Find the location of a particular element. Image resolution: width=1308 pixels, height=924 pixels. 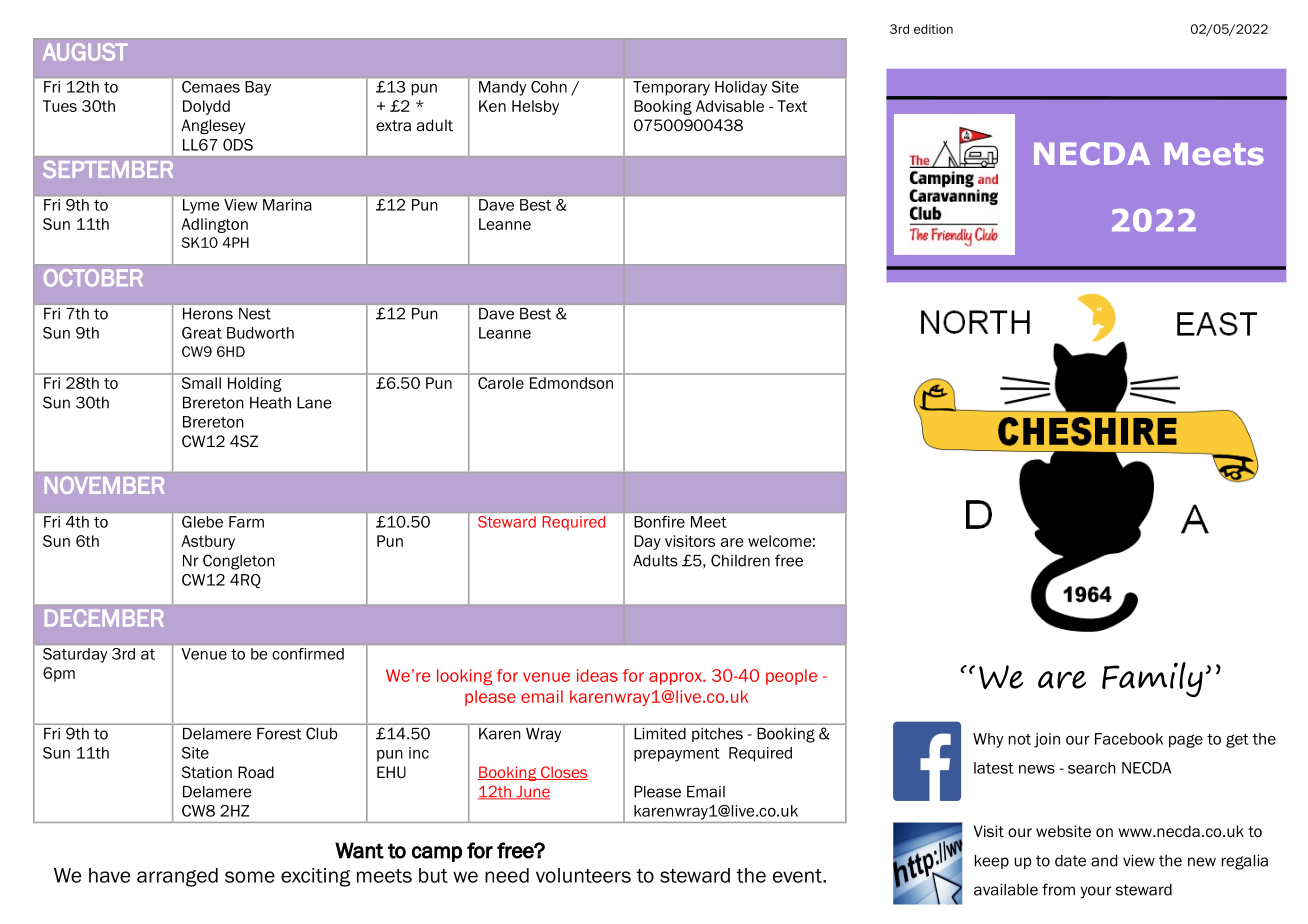

Bay is located at coordinates (258, 88).
